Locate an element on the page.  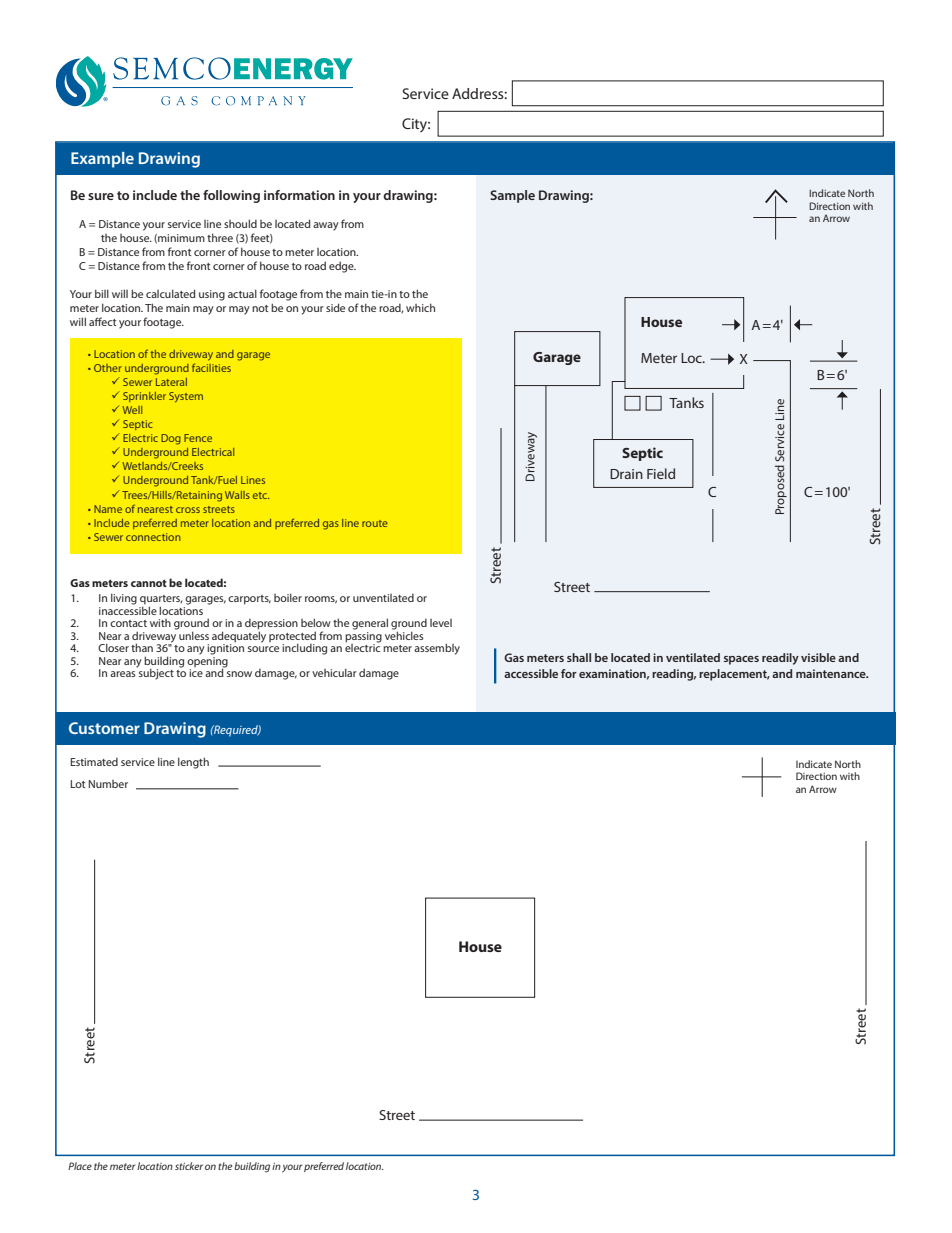
which is located at coordinates (420, 307).
